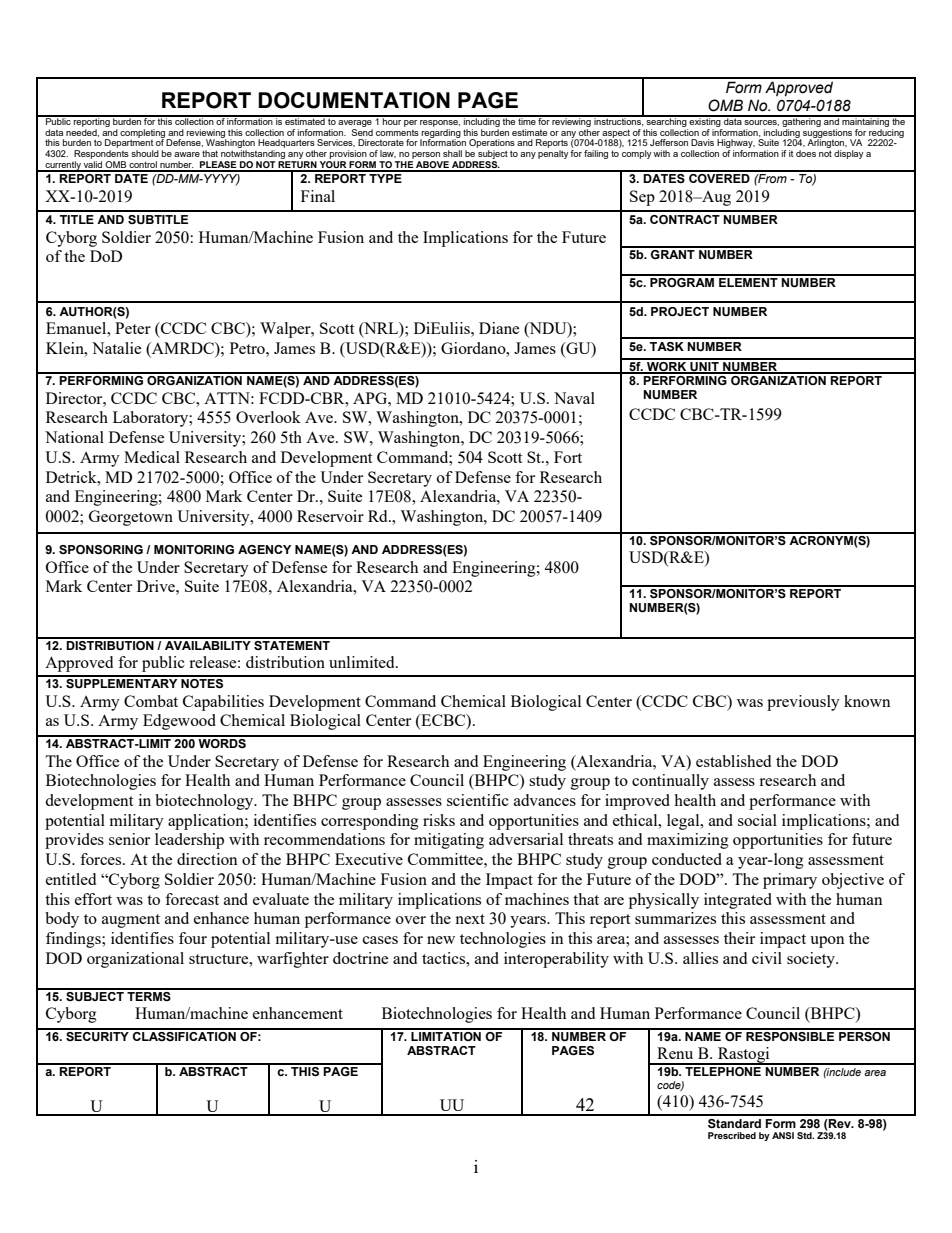 The width and height of the screenshot is (952, 1233). What do you see at coordinates (449, 841) in the screenshot?
I see `mitigating` at bounding box center [449, 841].
